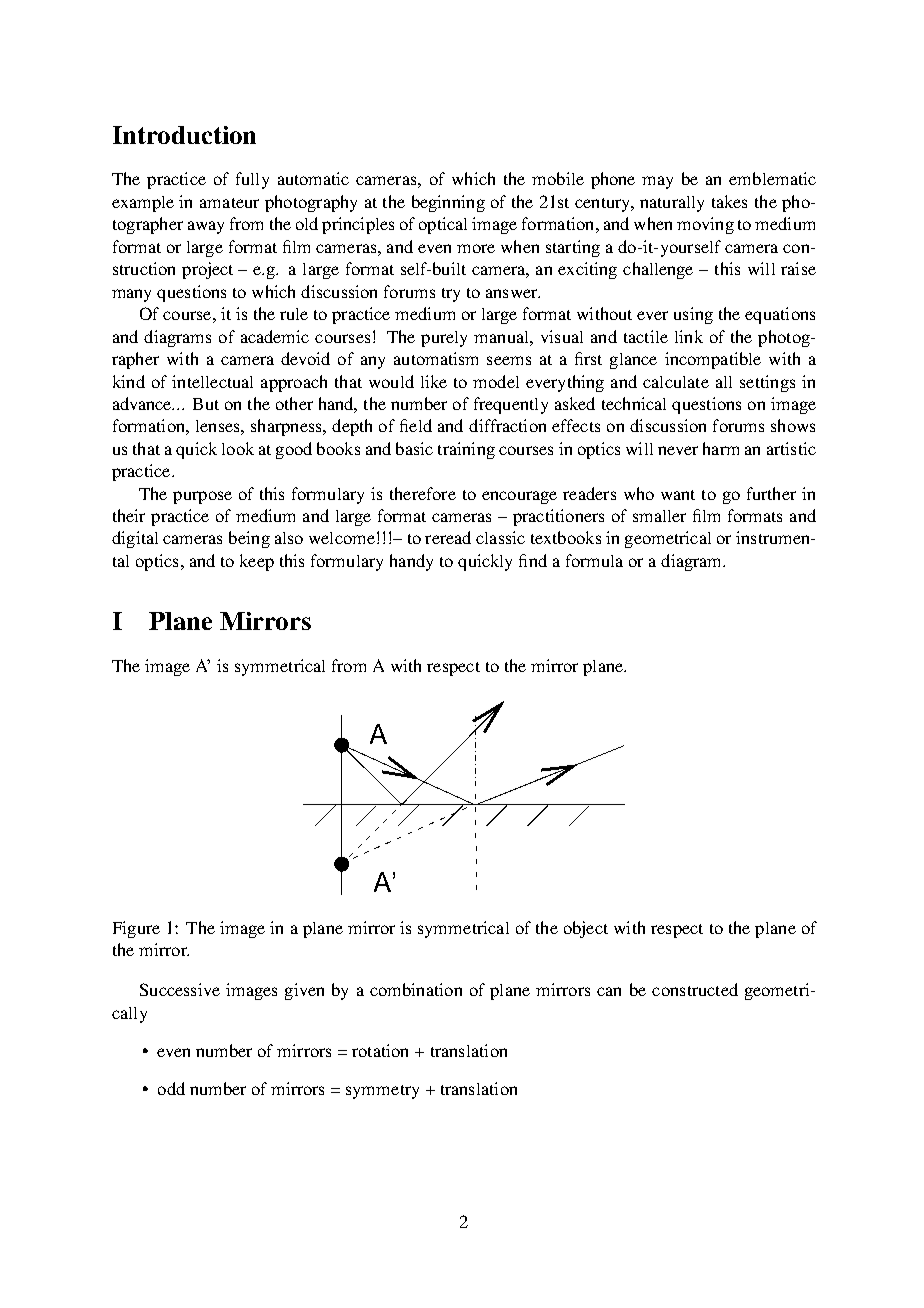  I want to click on odd, so click(171, 1088).
